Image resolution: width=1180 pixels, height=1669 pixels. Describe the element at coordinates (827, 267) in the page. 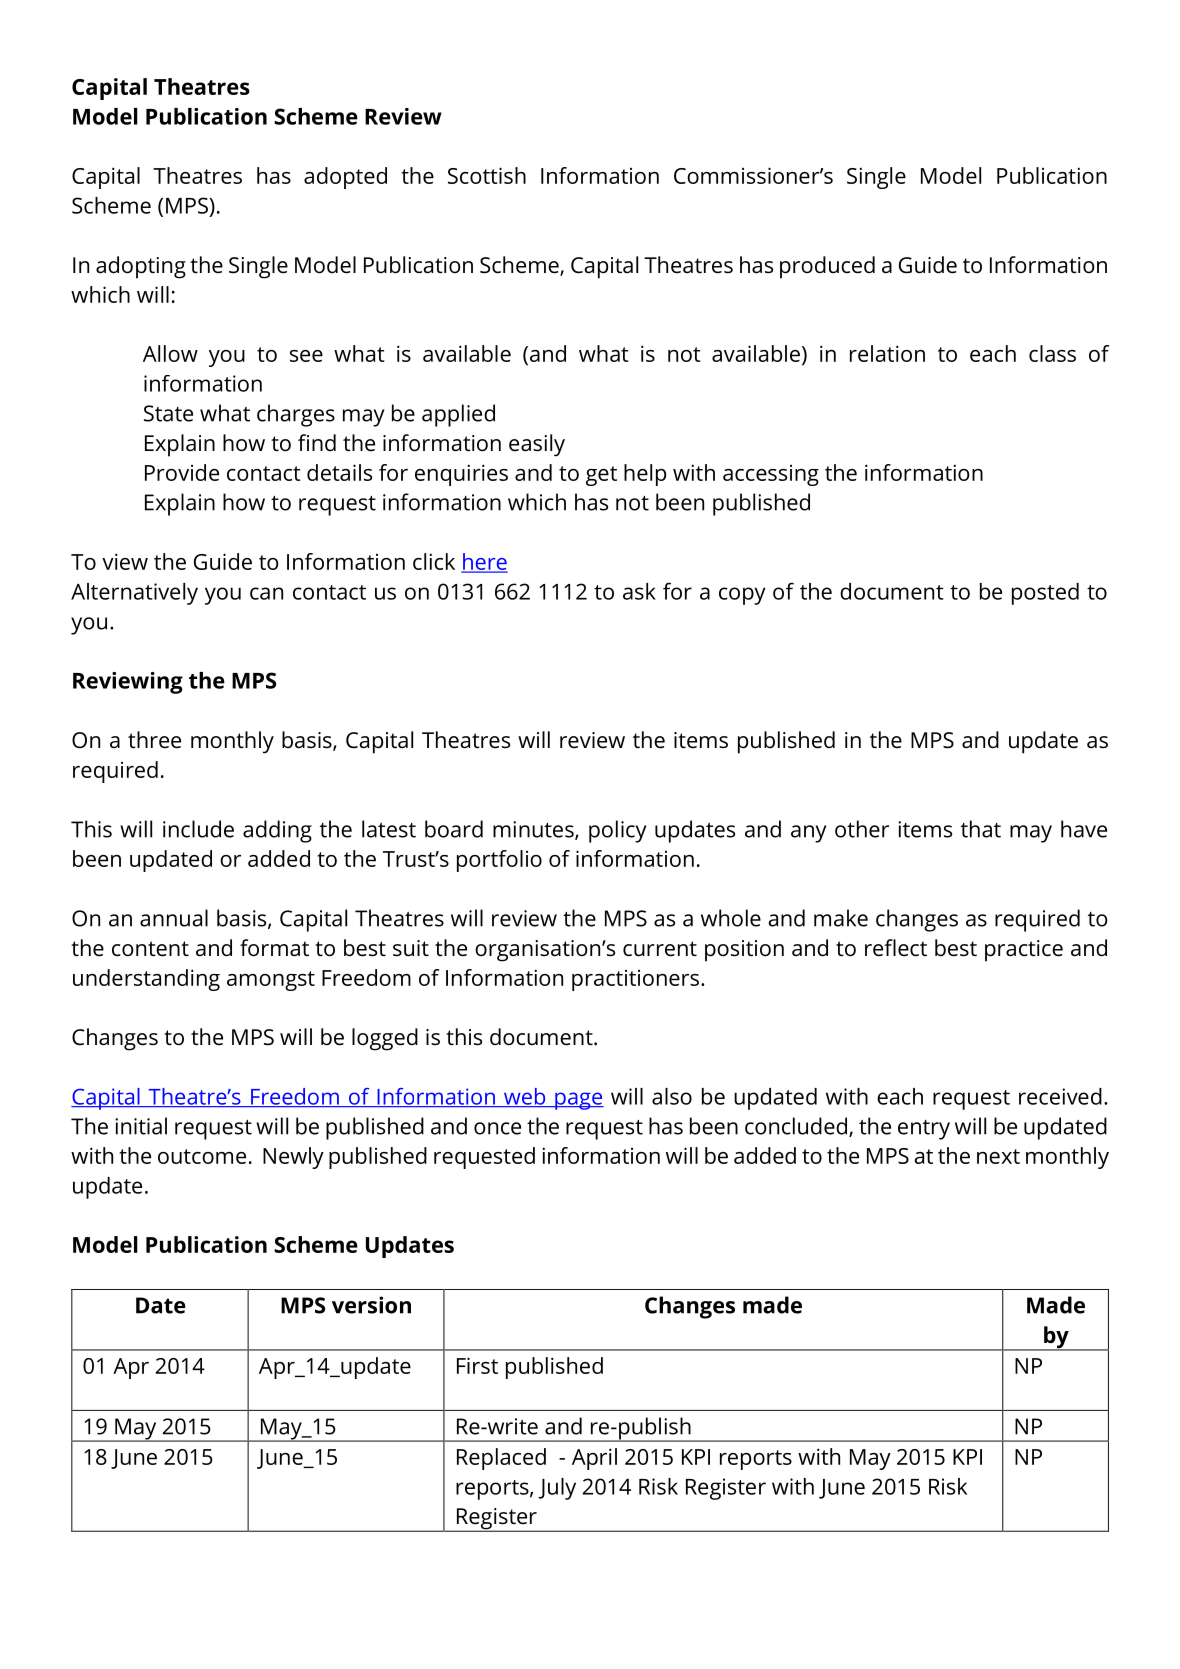

I see `produced` at that location.
